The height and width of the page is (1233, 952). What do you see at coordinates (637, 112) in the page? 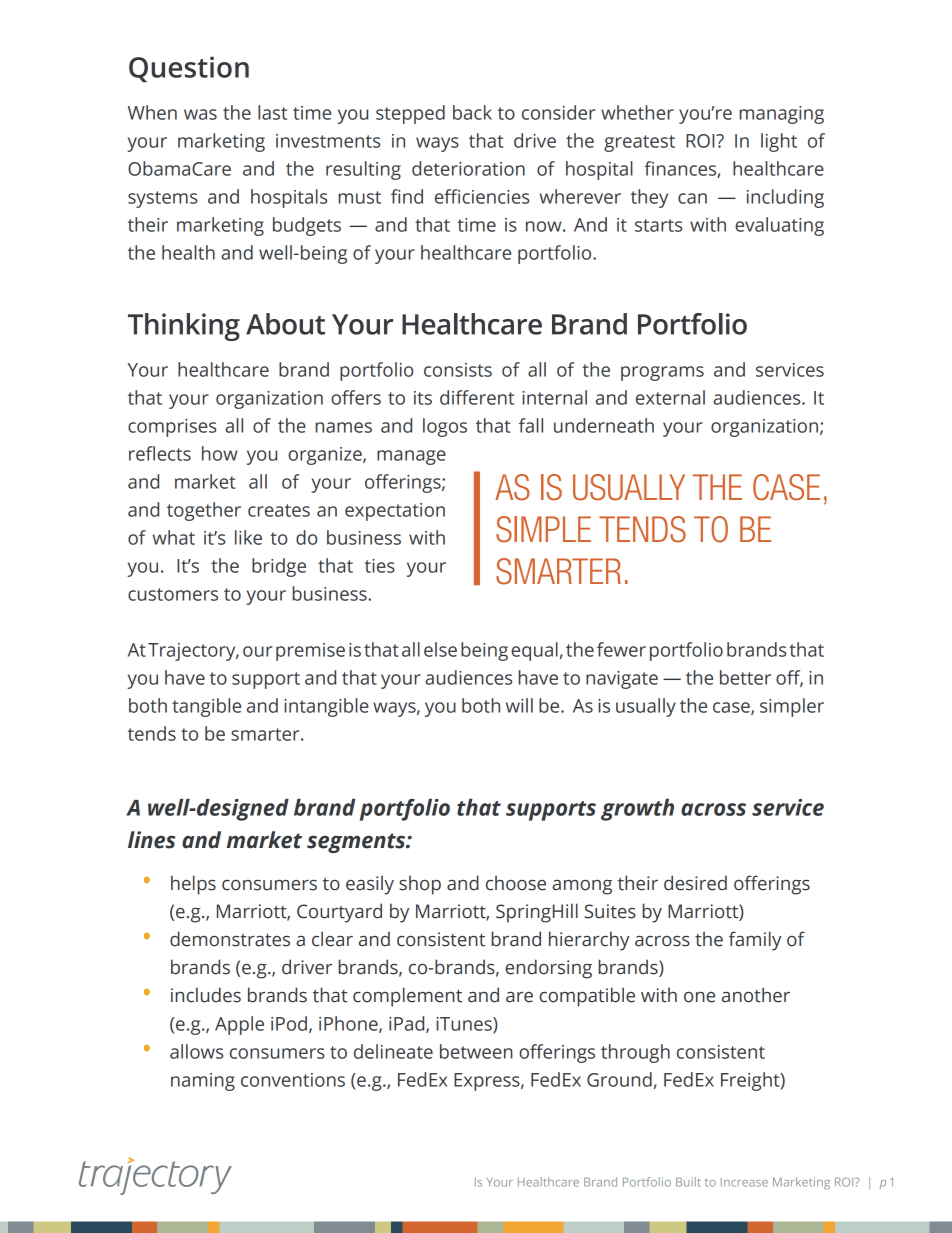
I see `whether` at bounding box center [637, 112].
